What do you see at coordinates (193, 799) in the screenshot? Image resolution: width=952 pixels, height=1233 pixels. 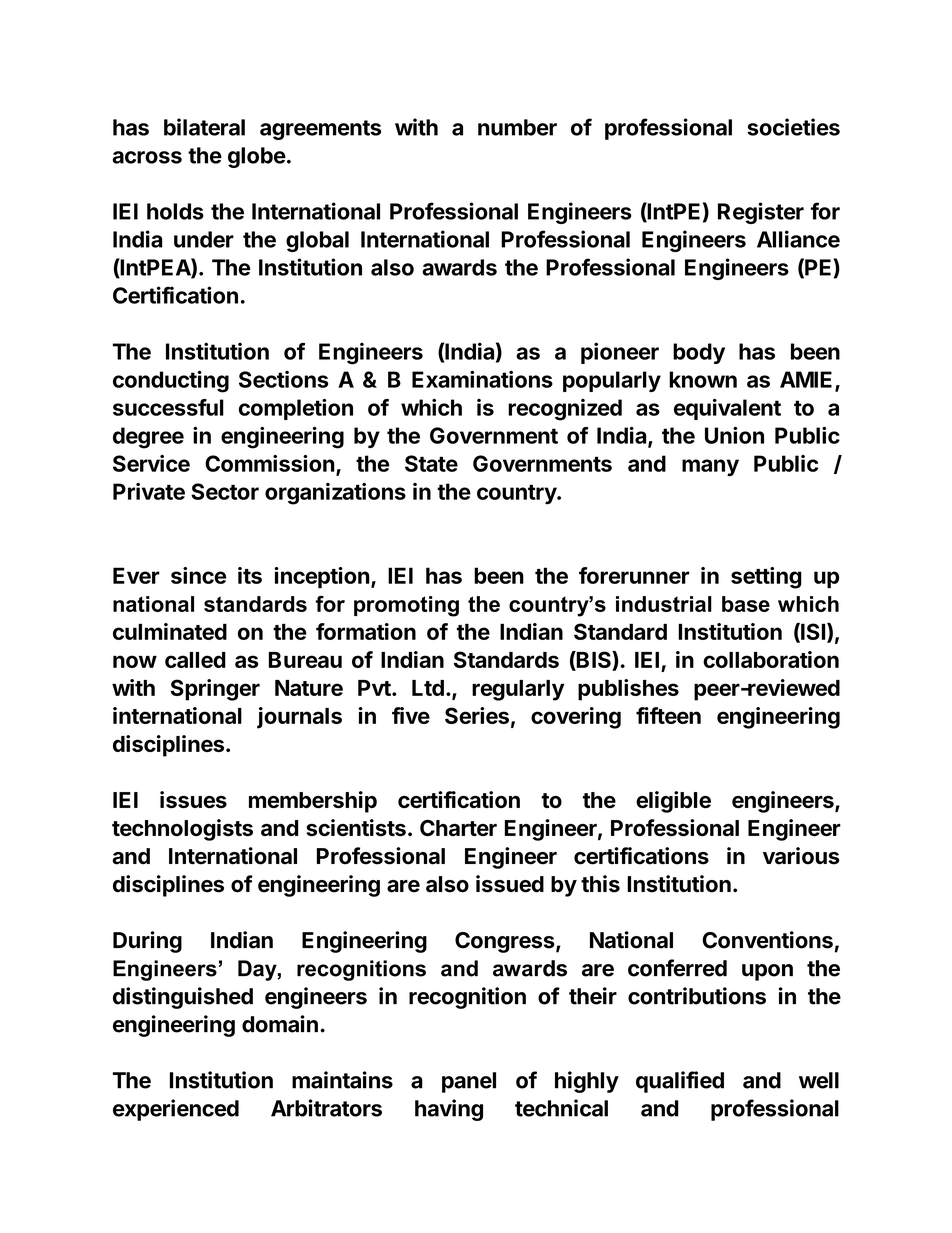 I see `issues` at bounding box center [193, 799].
